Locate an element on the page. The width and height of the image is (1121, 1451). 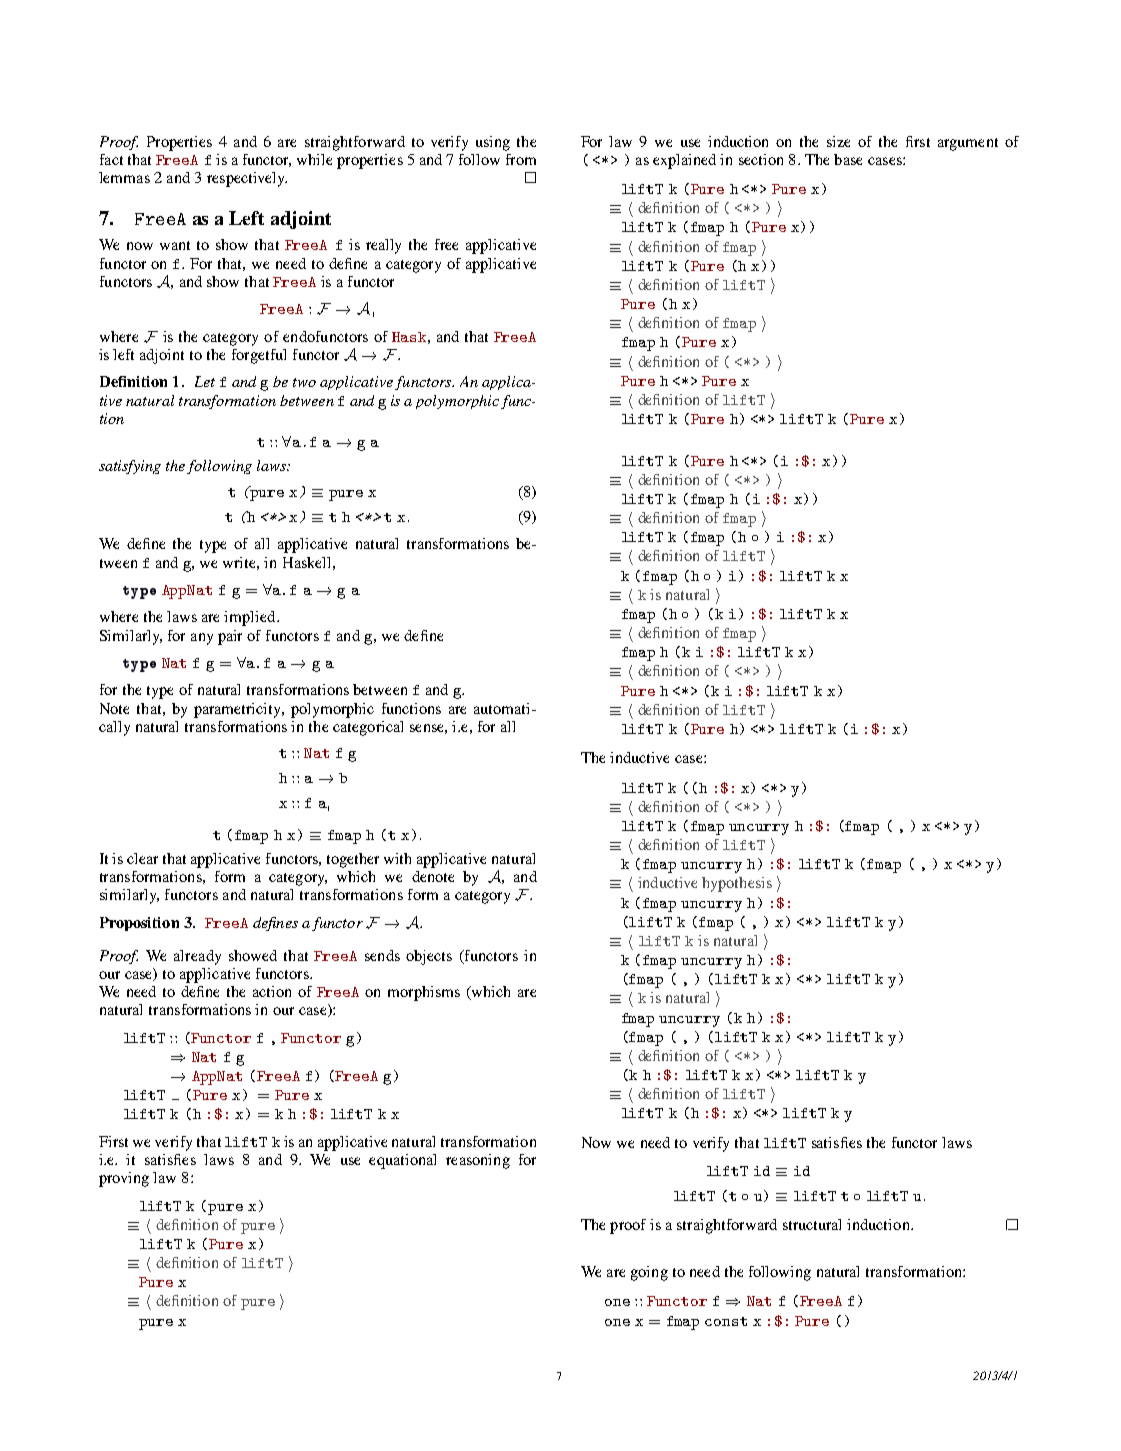
categorical is located at coordinates (368, 728).
